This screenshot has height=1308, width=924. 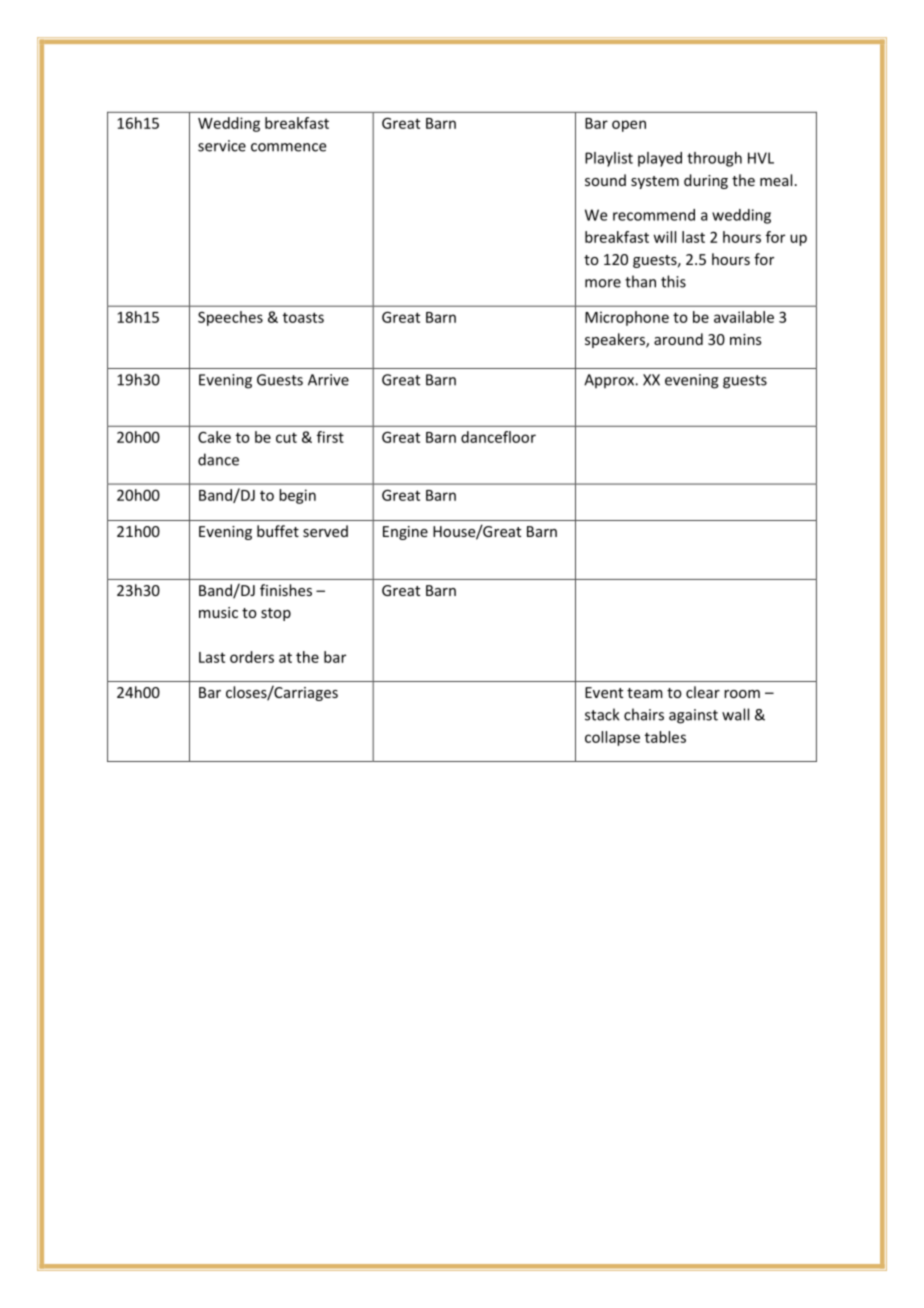 I want to click on Engine, so click(x=405, y=533).
